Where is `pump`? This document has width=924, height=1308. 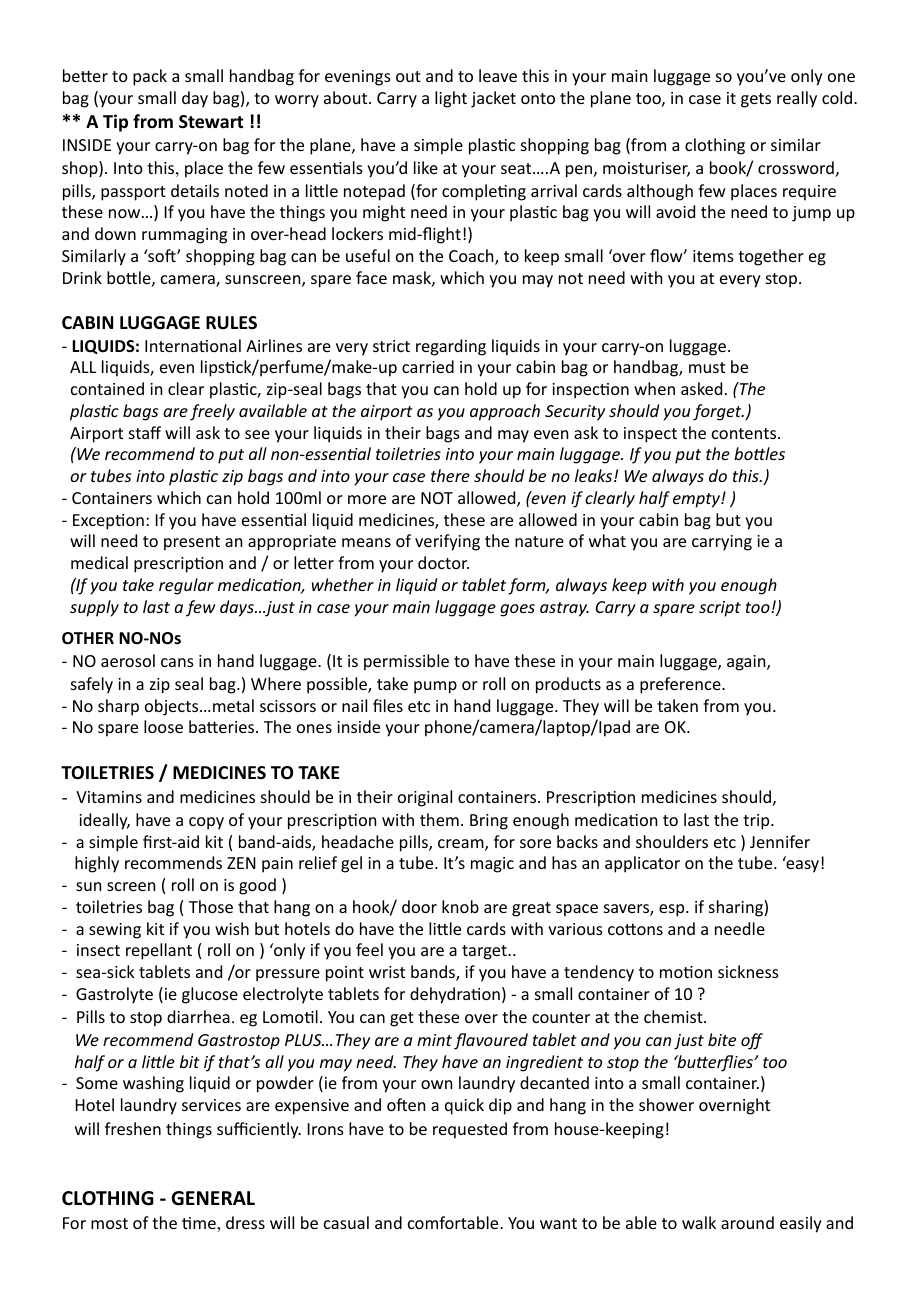
pump is located at coordinates (435, 687).
